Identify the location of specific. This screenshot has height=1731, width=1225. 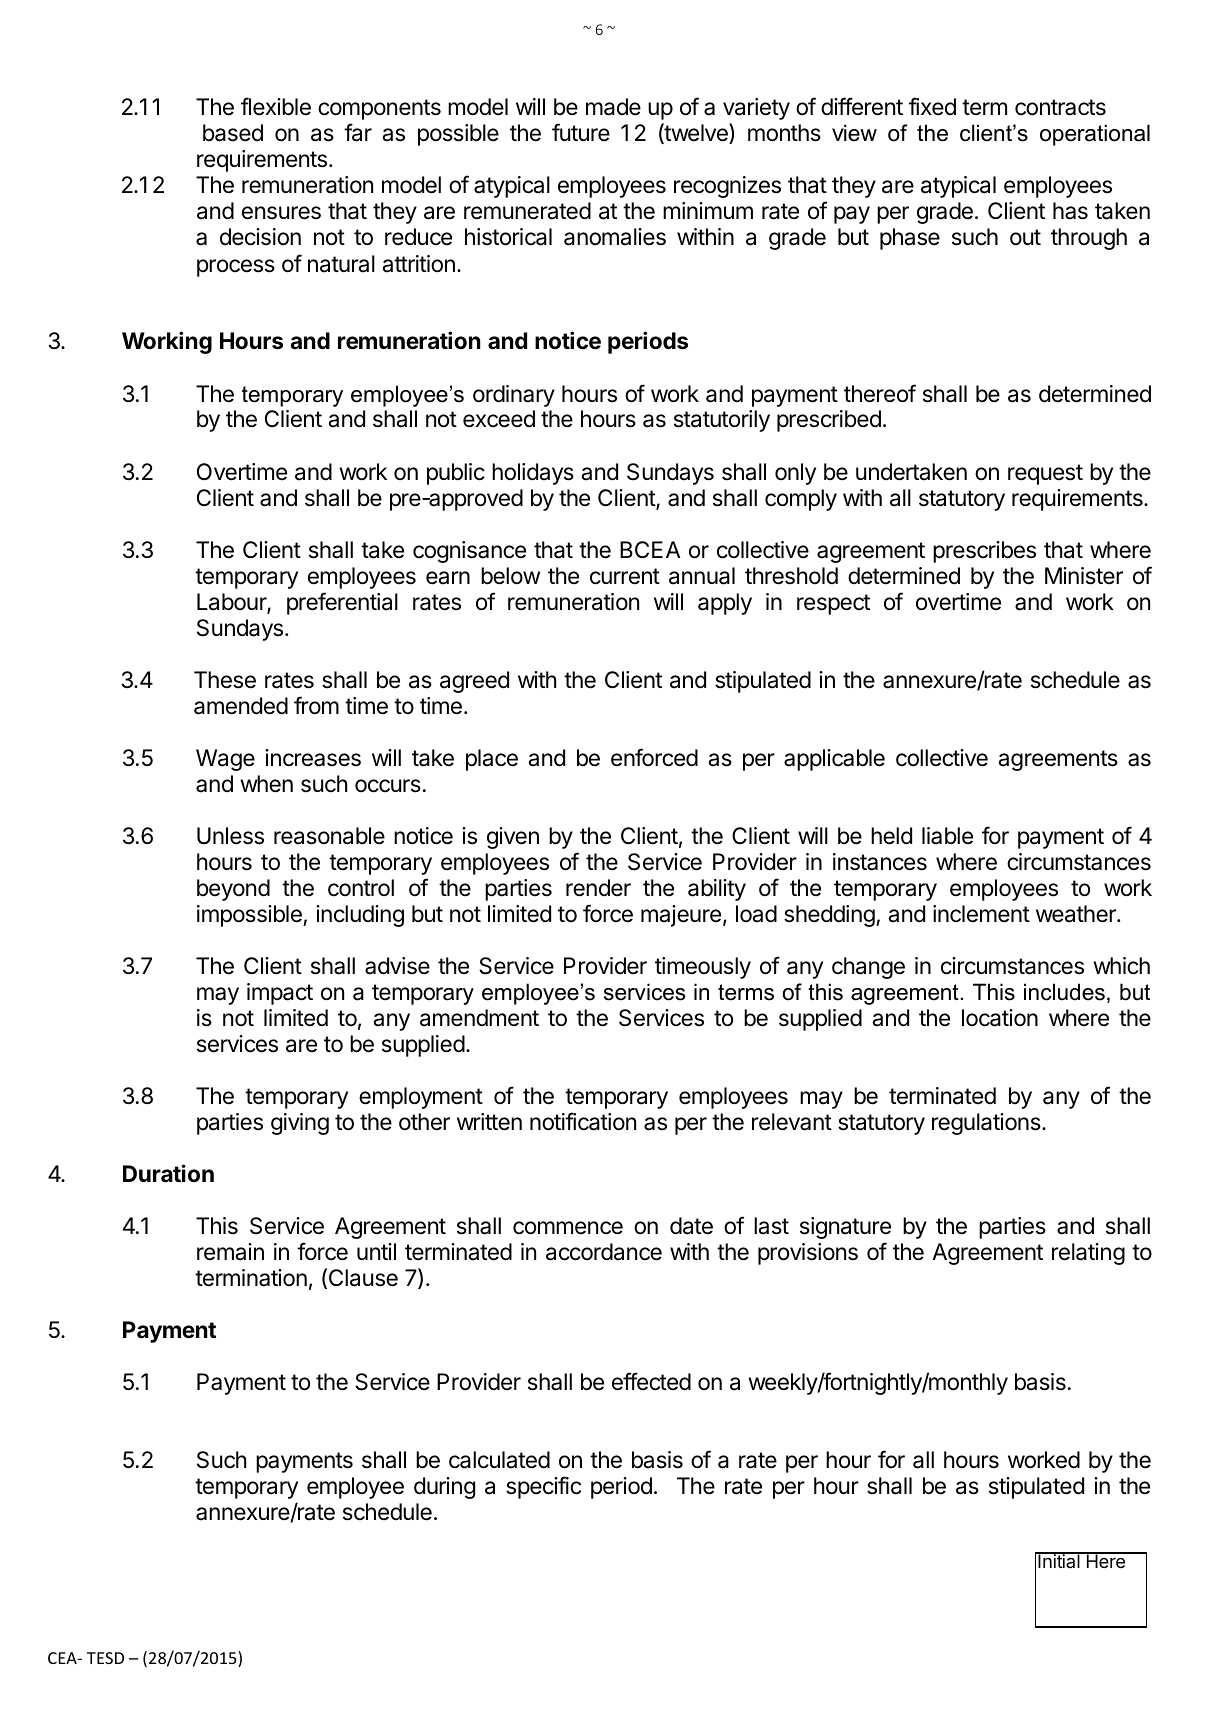
(543, 1487).
